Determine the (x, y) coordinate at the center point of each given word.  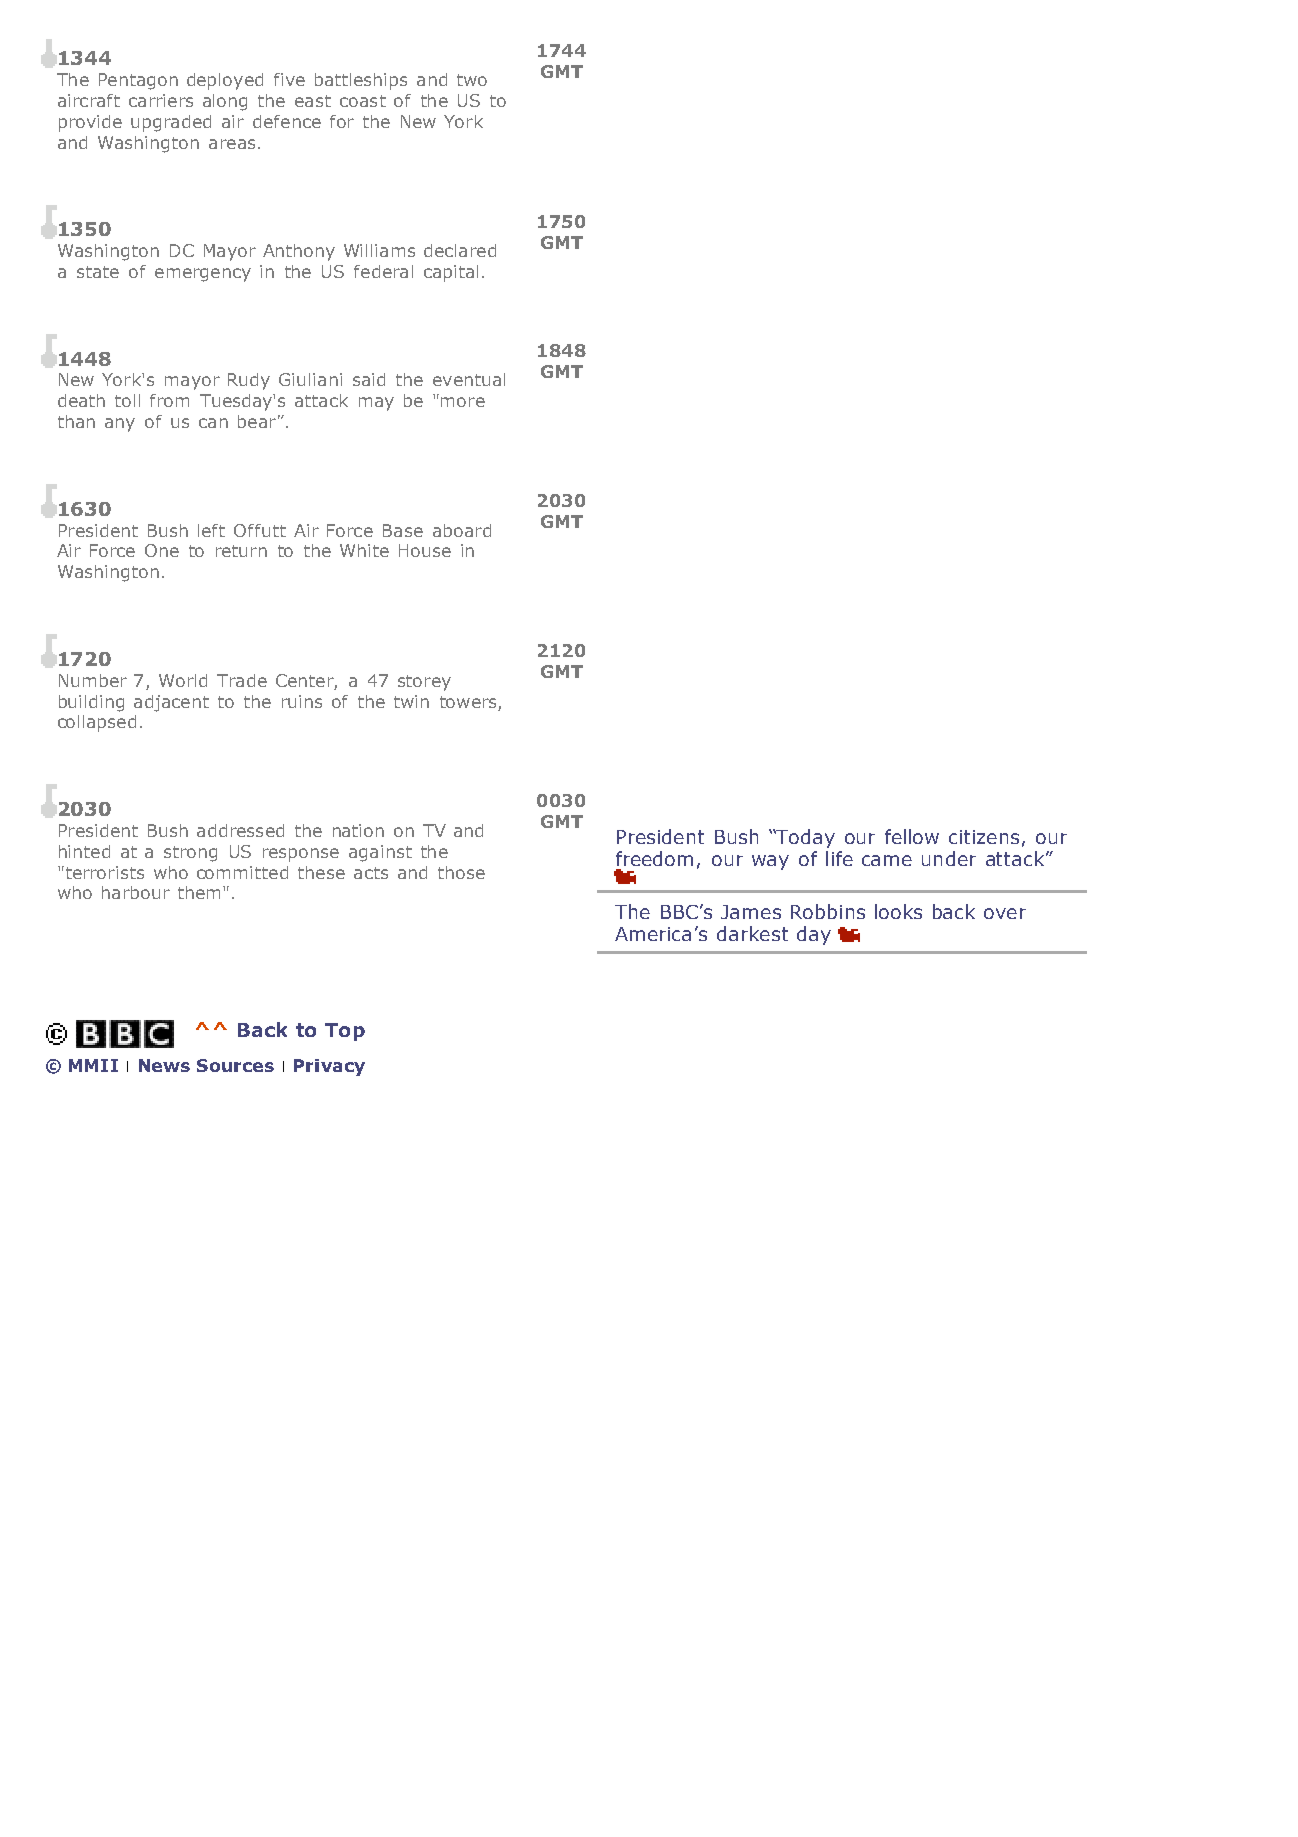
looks (898, 911)
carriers (161, 100)
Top (345, 1032)
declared (460, 250)
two (472, 80)
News (164, 1065)
